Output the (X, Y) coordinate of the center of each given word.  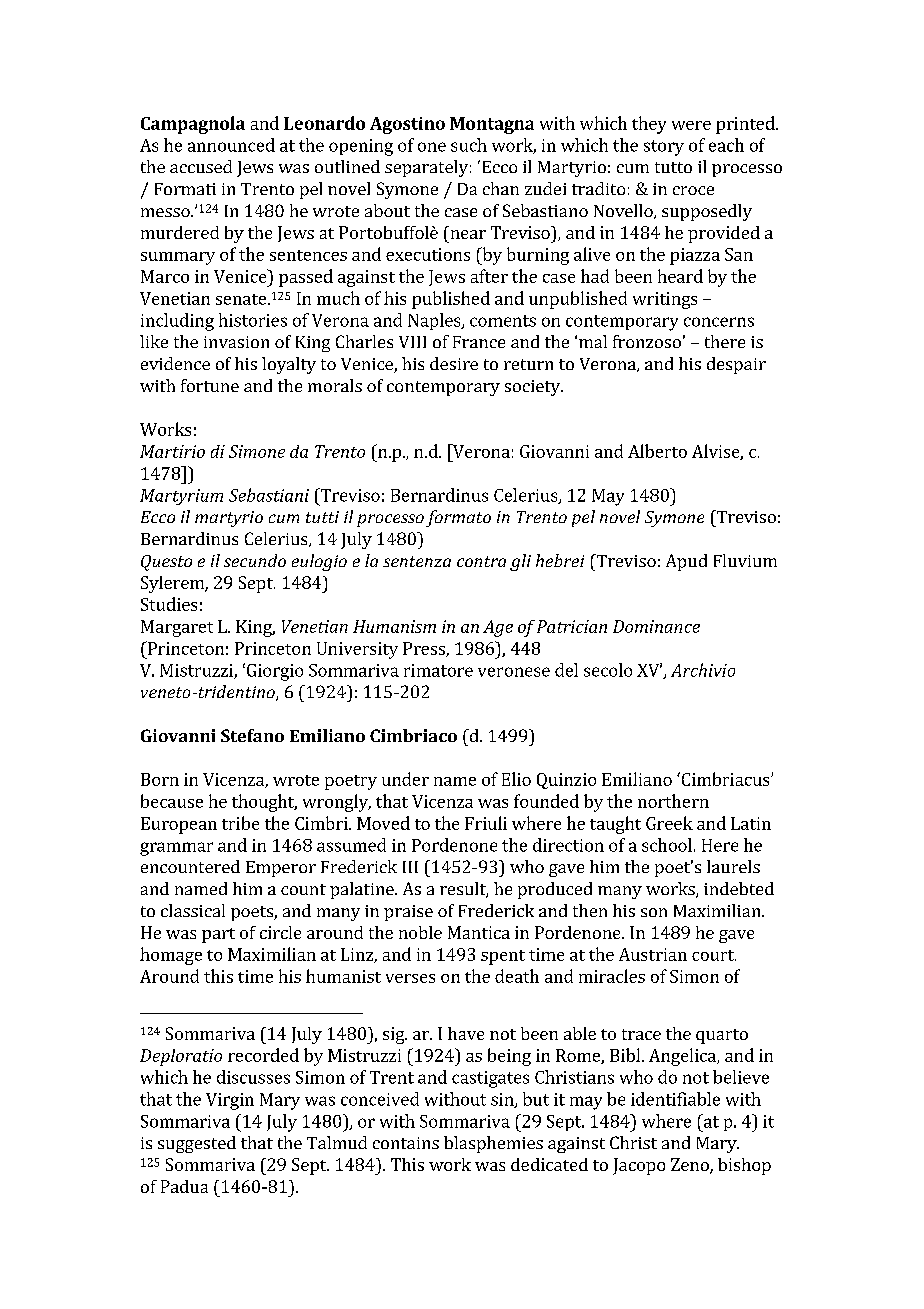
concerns (719, 322)
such (469, 145)
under (405, 779)
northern (673, 801)
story (664, 148)
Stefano (252, 735)
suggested (197, 1144)
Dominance (656, 626)
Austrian (653, 954)
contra (481, 561)
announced (231, 145)
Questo (166, 563)
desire (454, 363)
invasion (236, 342)
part (218, 935)
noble (420, 932)
